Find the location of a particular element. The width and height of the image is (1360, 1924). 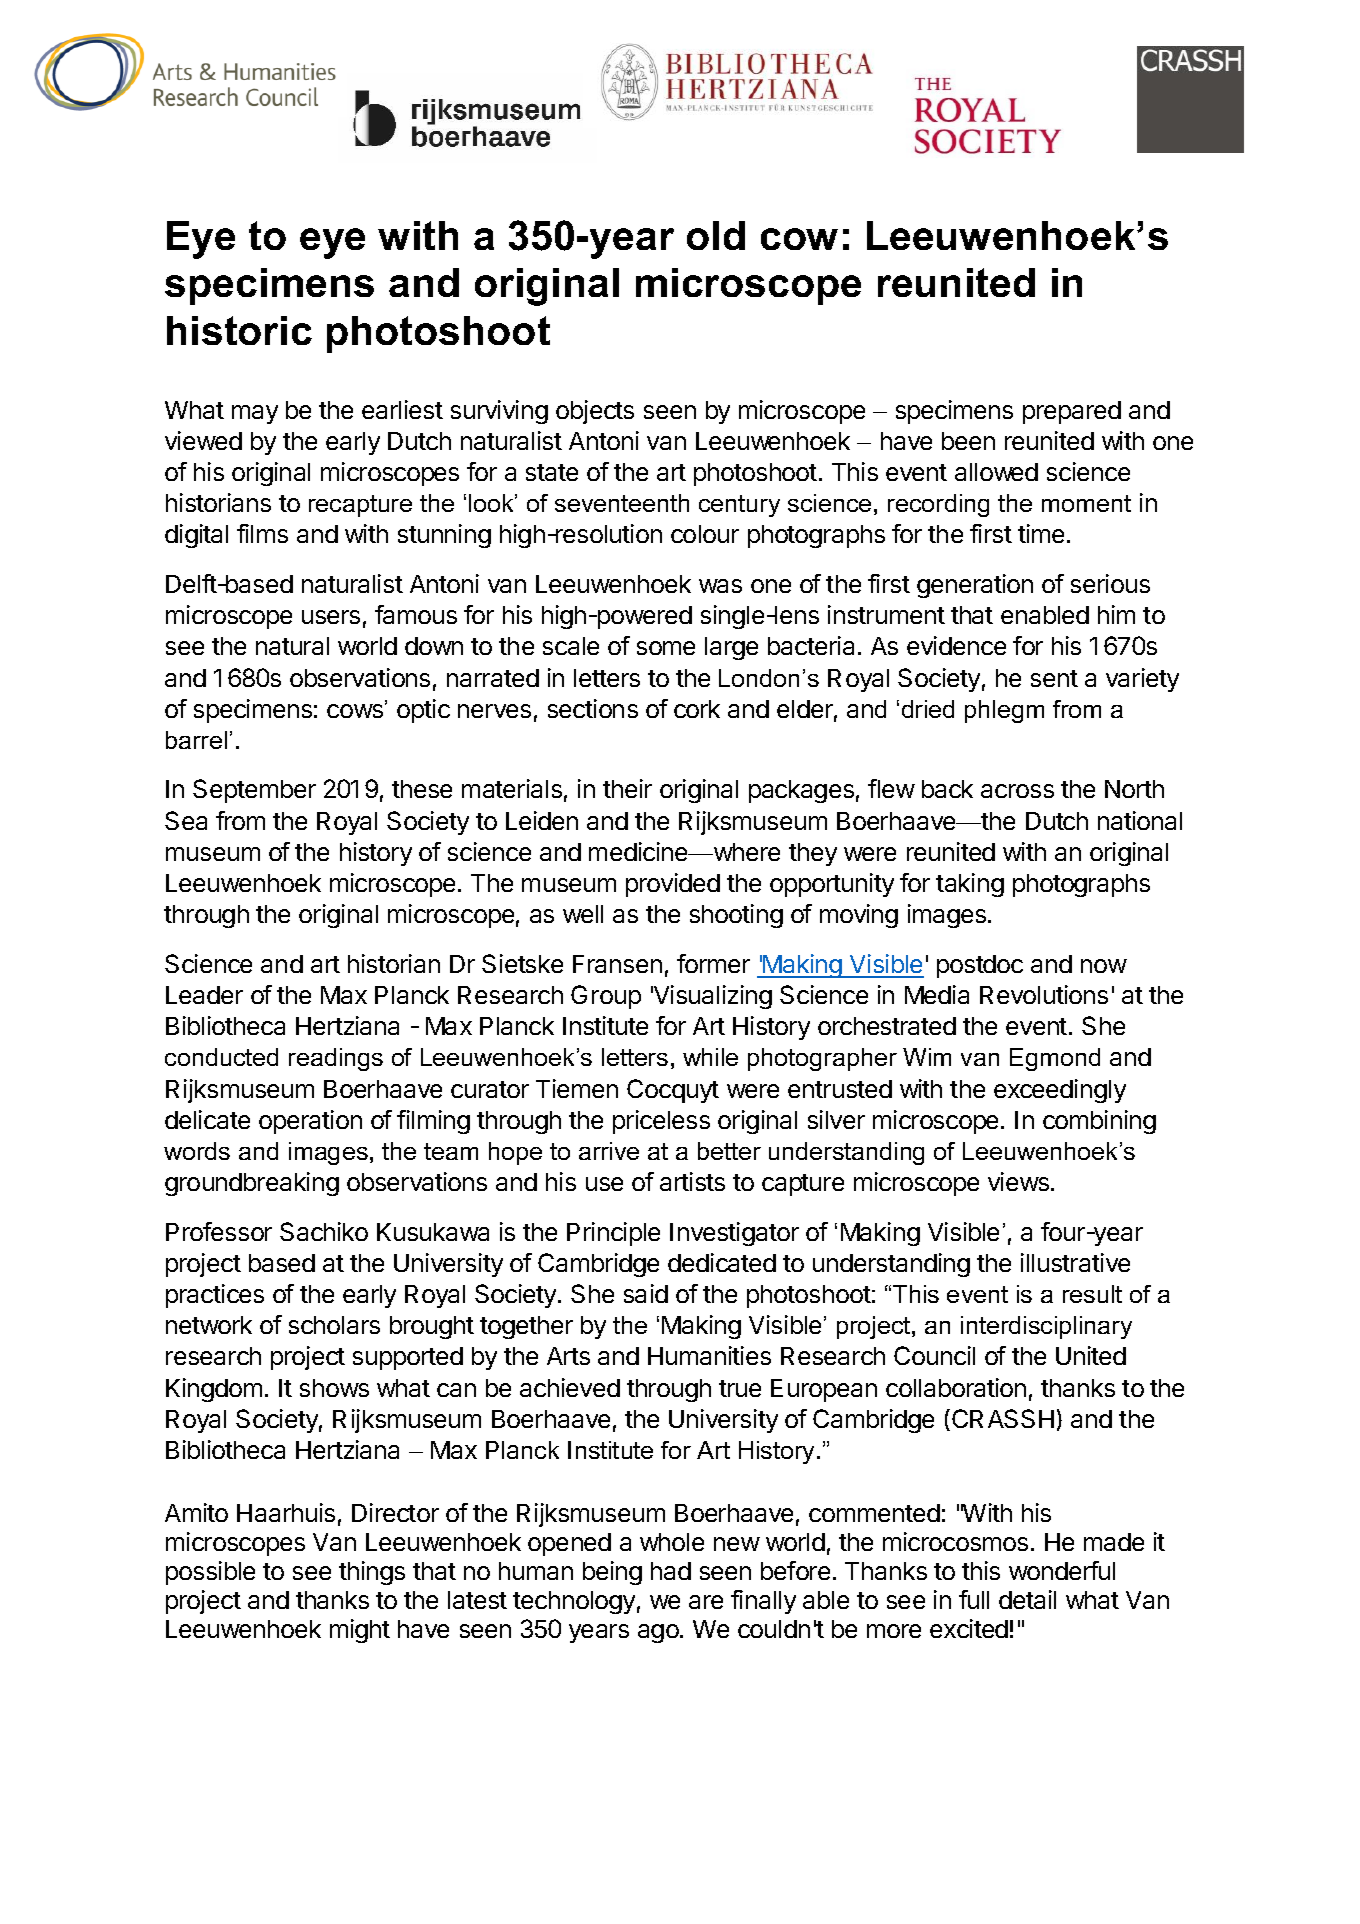

historic is located at coordinates (239, 330).
